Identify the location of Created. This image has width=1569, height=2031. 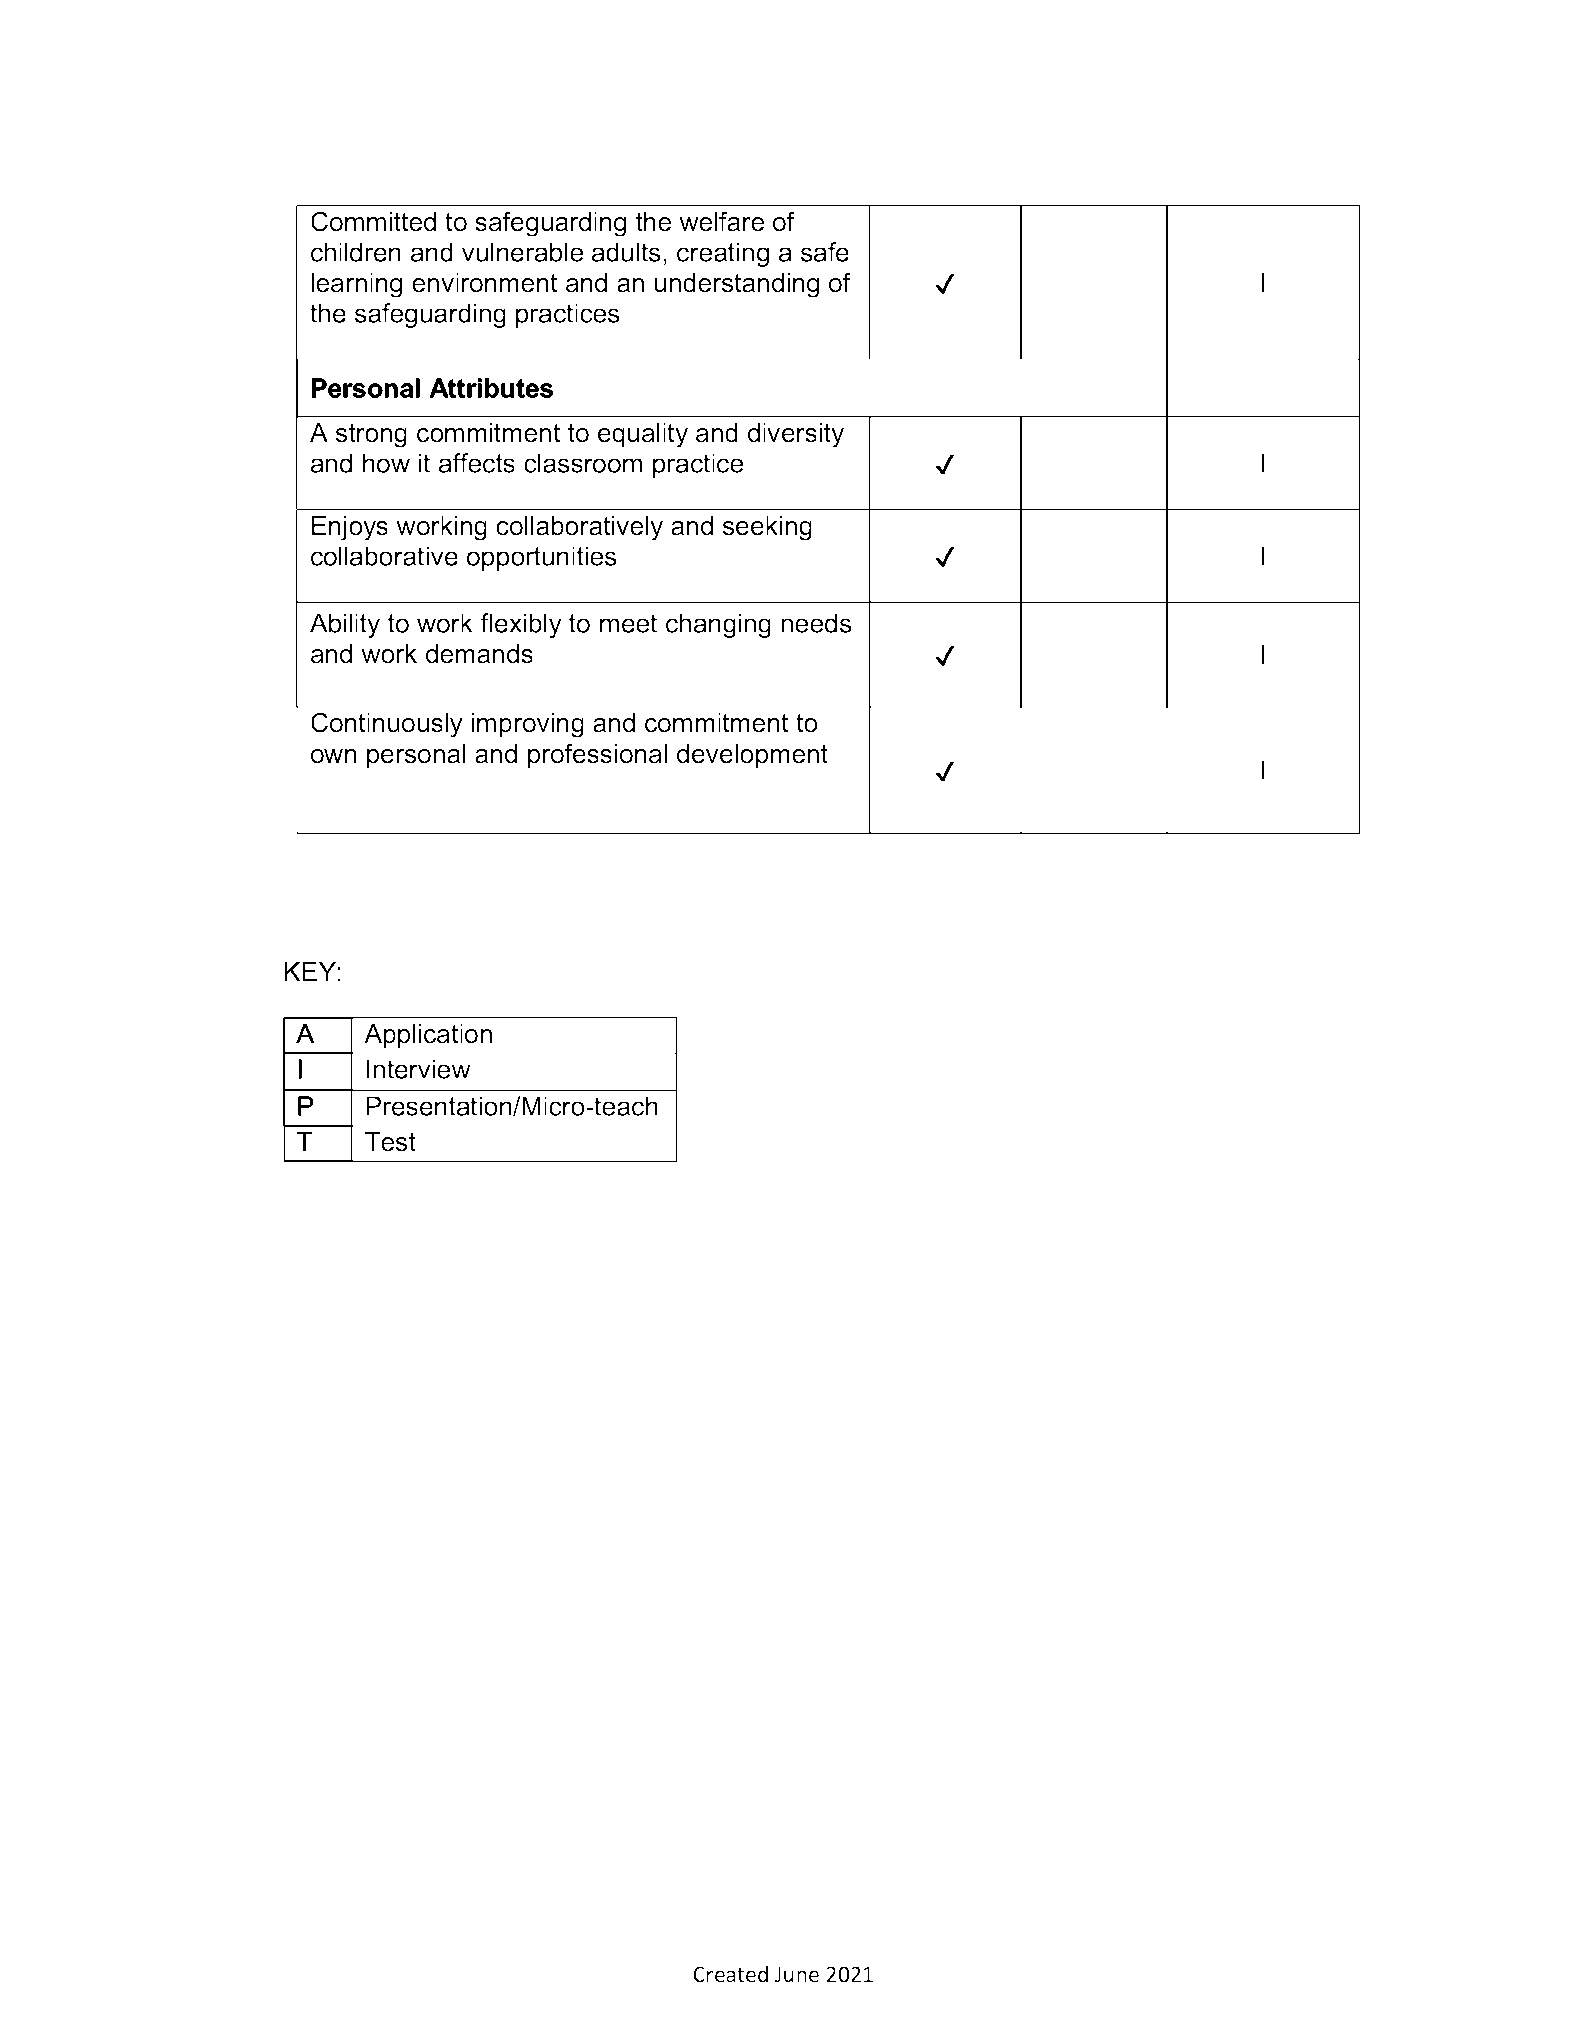
(730, 1973).
